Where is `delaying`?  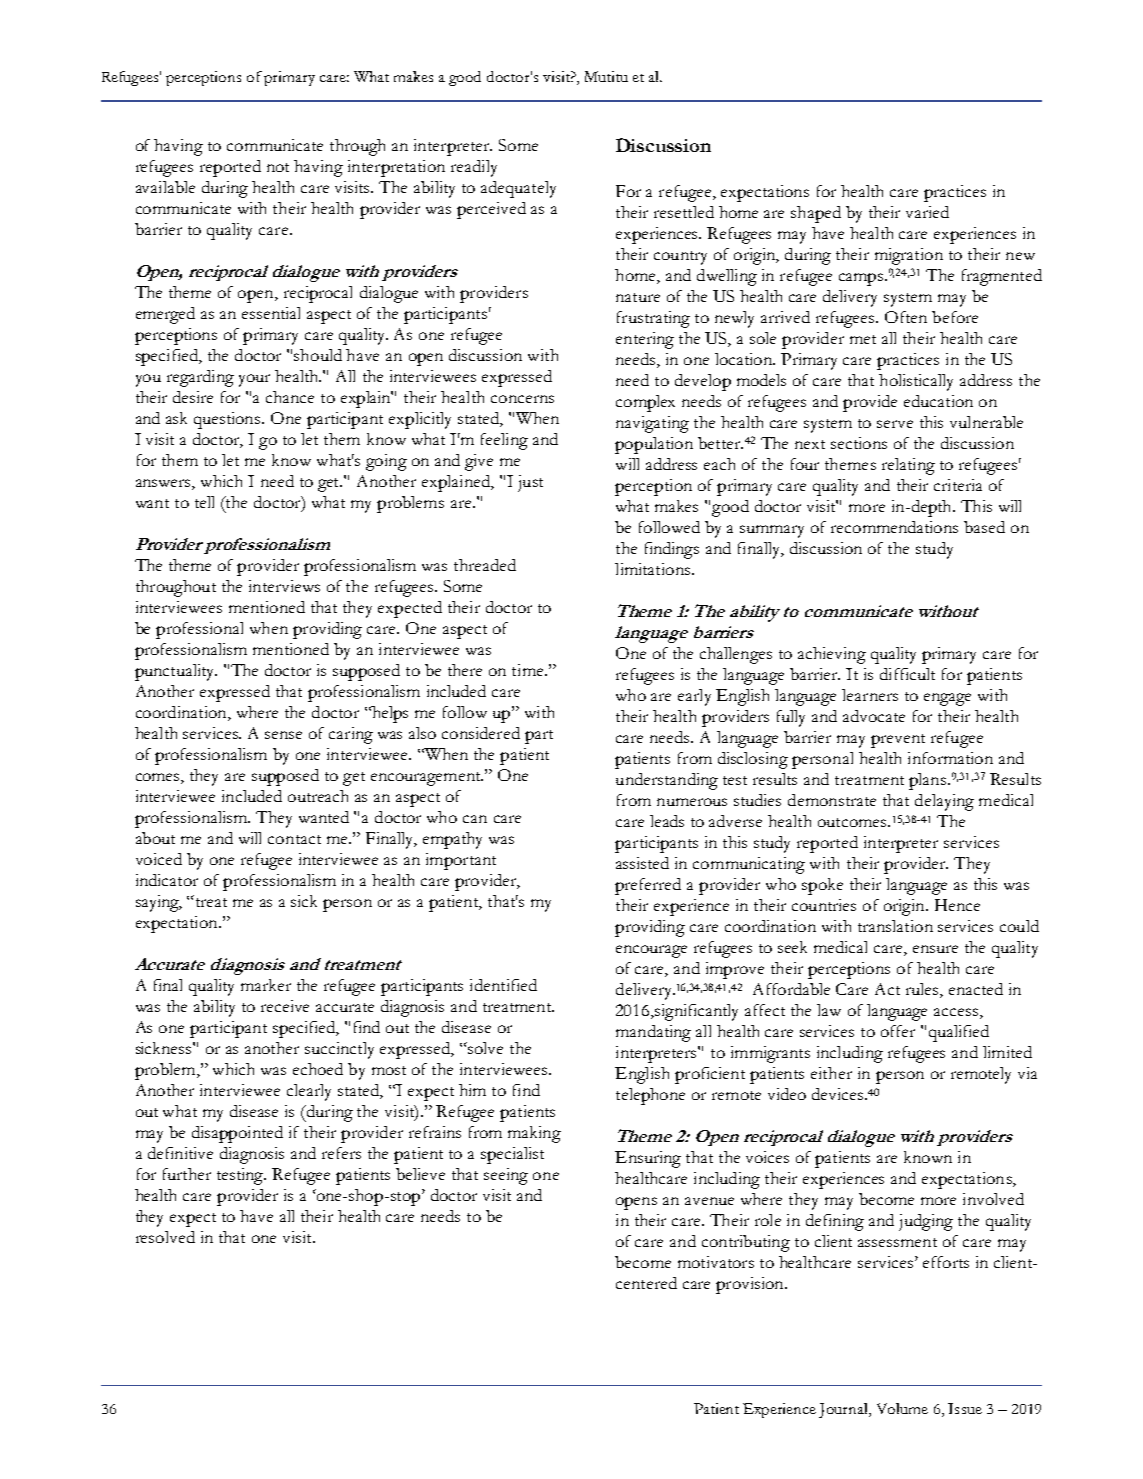
delaying is located at coordinates (944, 802).
